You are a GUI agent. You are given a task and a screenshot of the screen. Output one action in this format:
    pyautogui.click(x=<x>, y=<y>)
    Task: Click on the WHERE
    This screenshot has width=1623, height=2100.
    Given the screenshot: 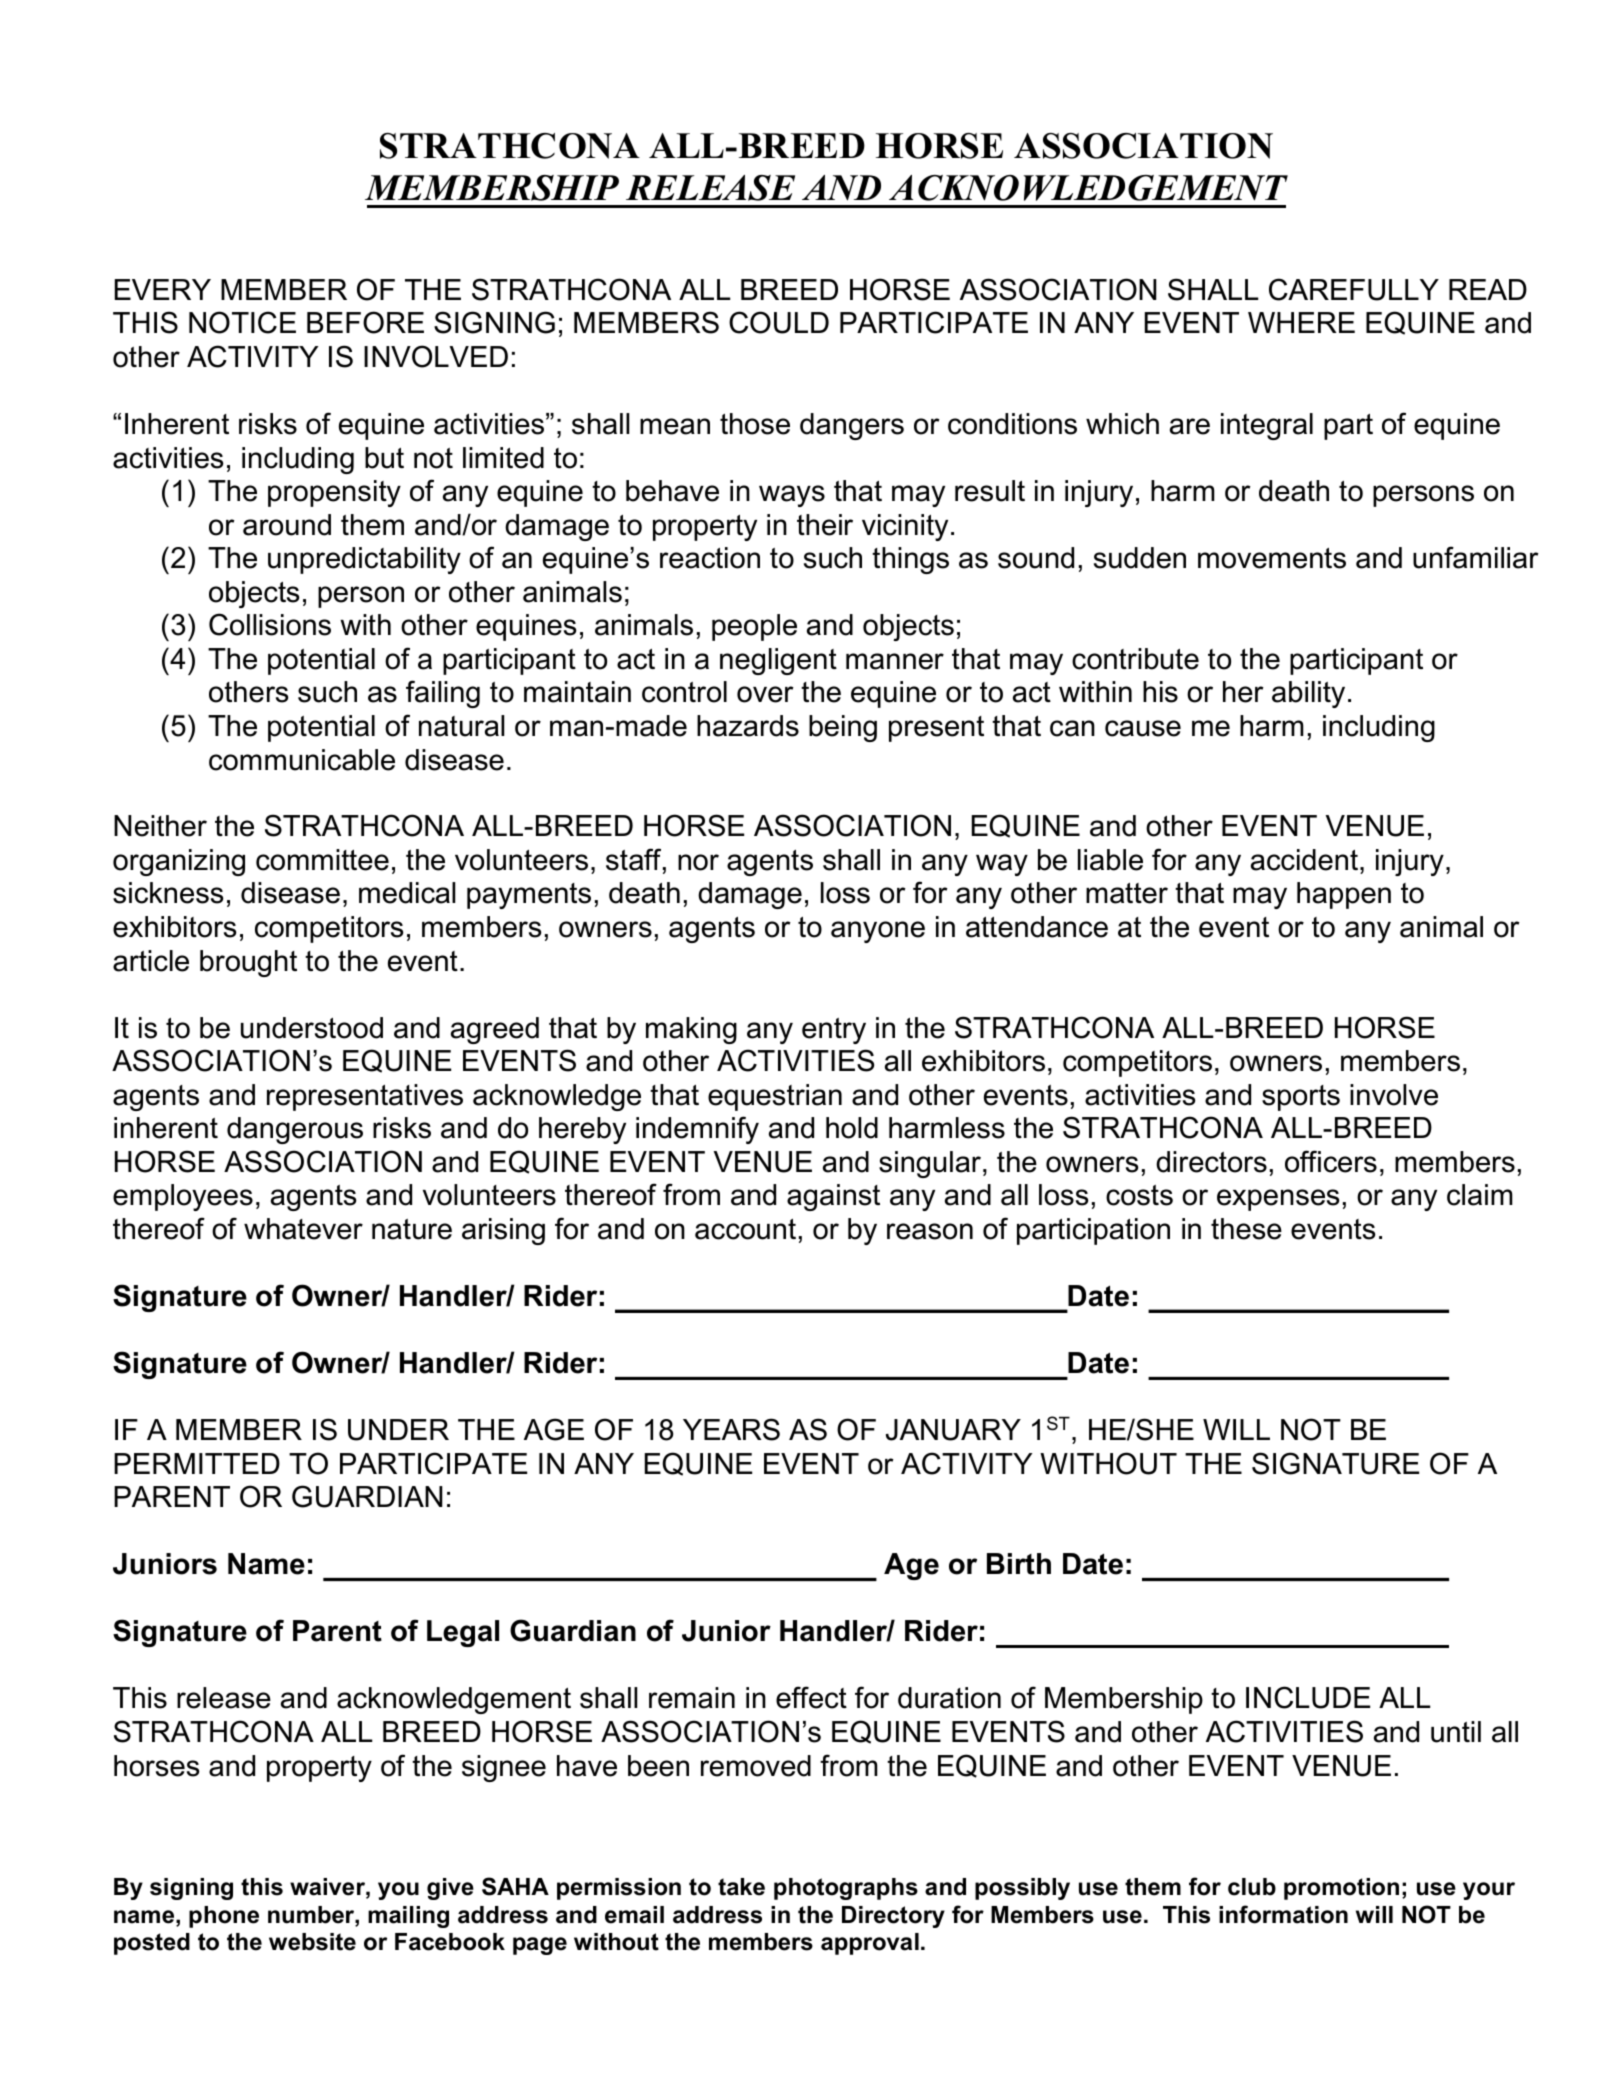 What is the action you would take?
    pyautogui.click(x=1301, y=322)
